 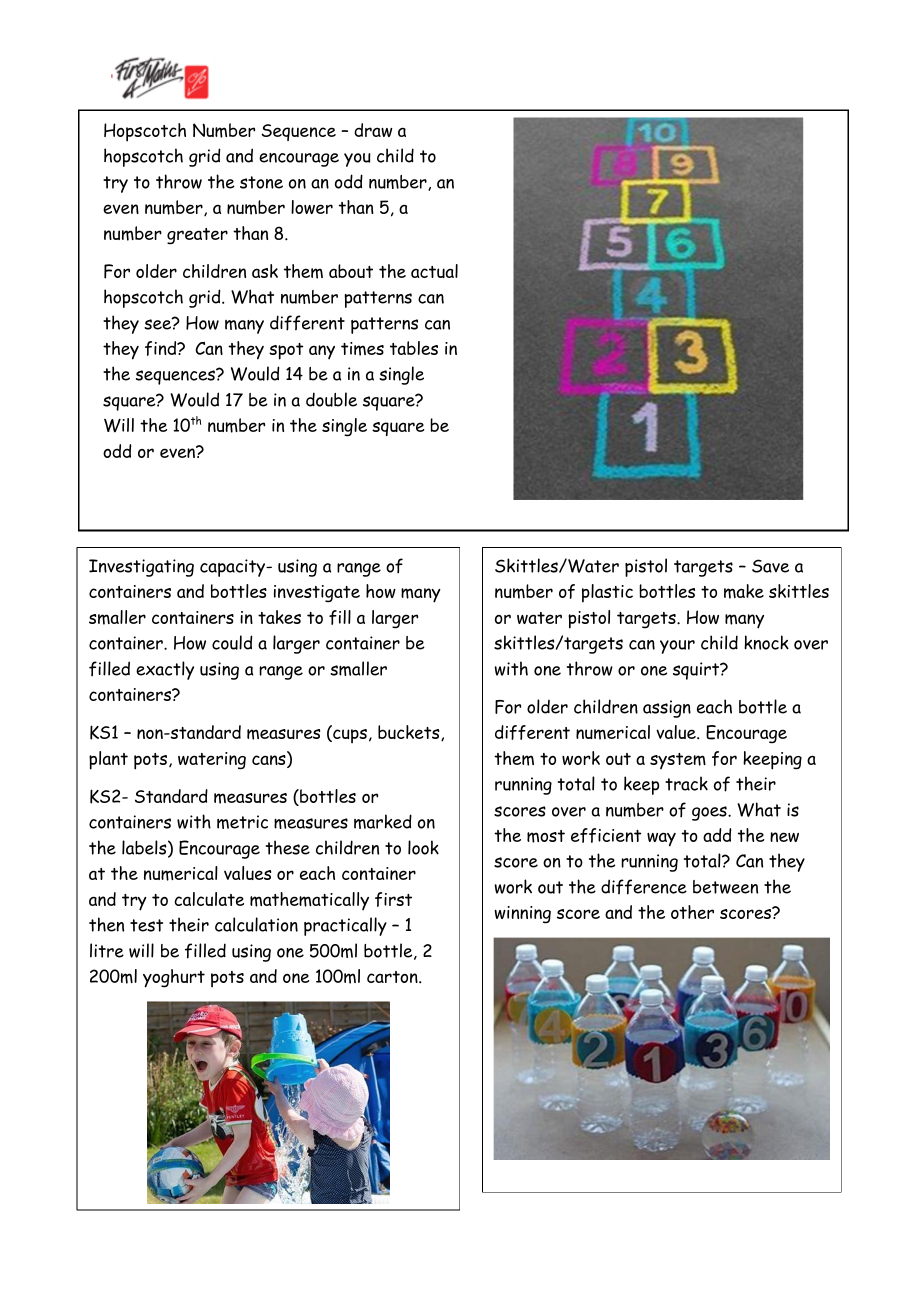 I want to click on draw, so click(x=373, y=130).
